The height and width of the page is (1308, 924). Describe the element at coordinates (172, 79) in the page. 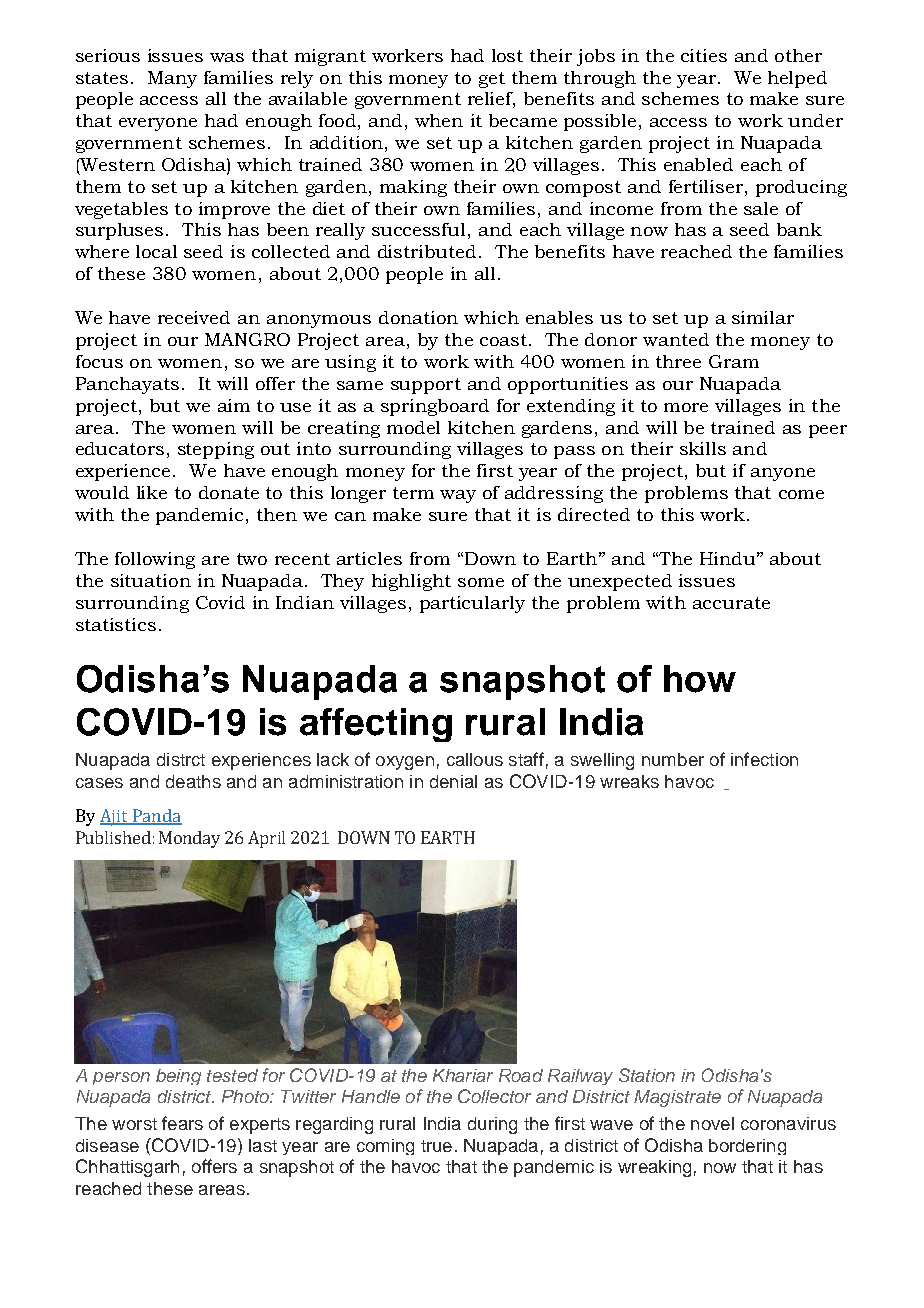

I see `Many` at that location.
